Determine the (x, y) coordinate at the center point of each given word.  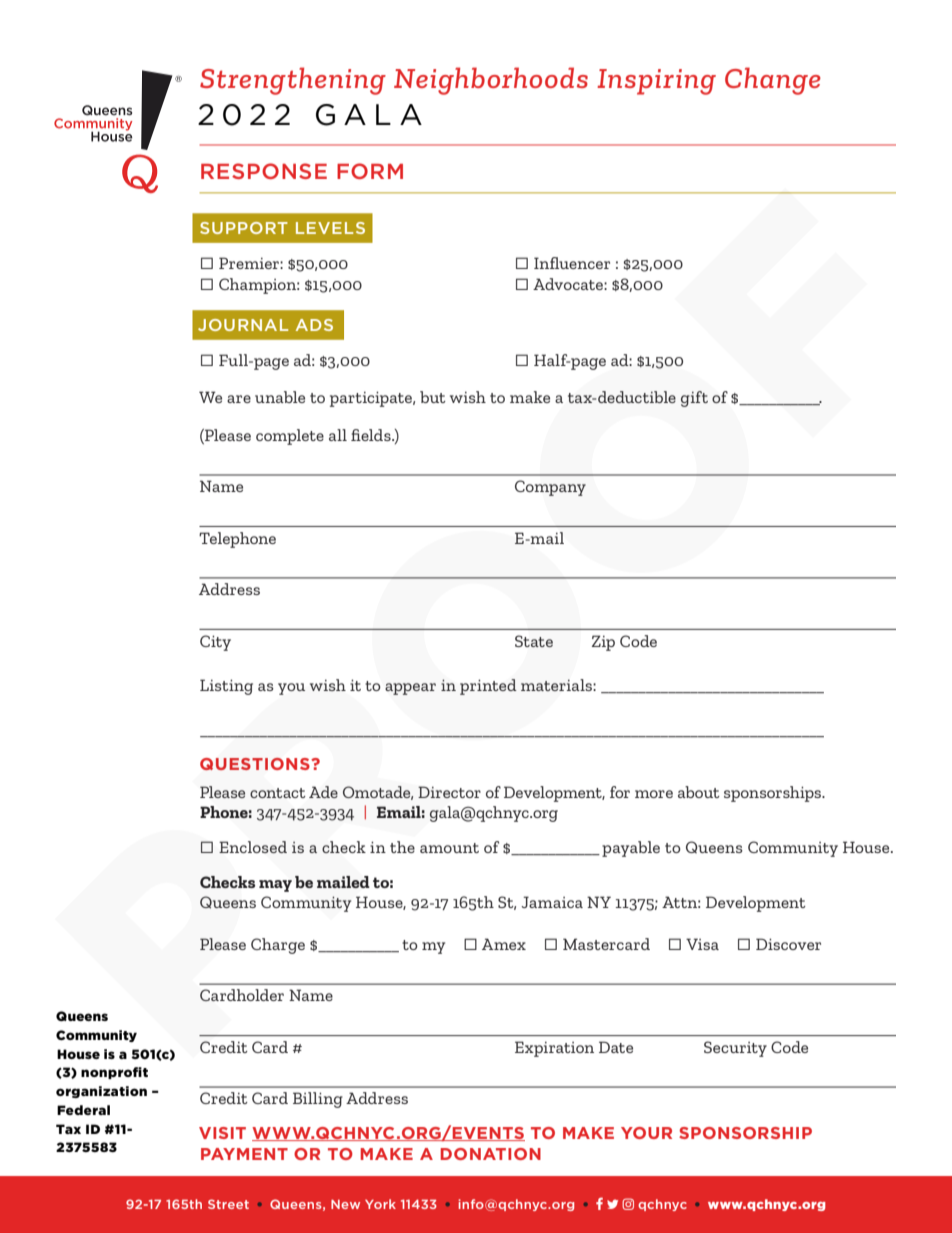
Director (449, 792)
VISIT (222, 1133)
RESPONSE (264, 171)
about (699, 792)
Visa (702, 944)
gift (694, 399)
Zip (603, 643)
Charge (278, 946)
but (433, 397)
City (215, 643)
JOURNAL (243, 325)
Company (550, 488)
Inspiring (656, 82)
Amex (504, 944)
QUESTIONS (256, 764)
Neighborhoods (491, 81)
